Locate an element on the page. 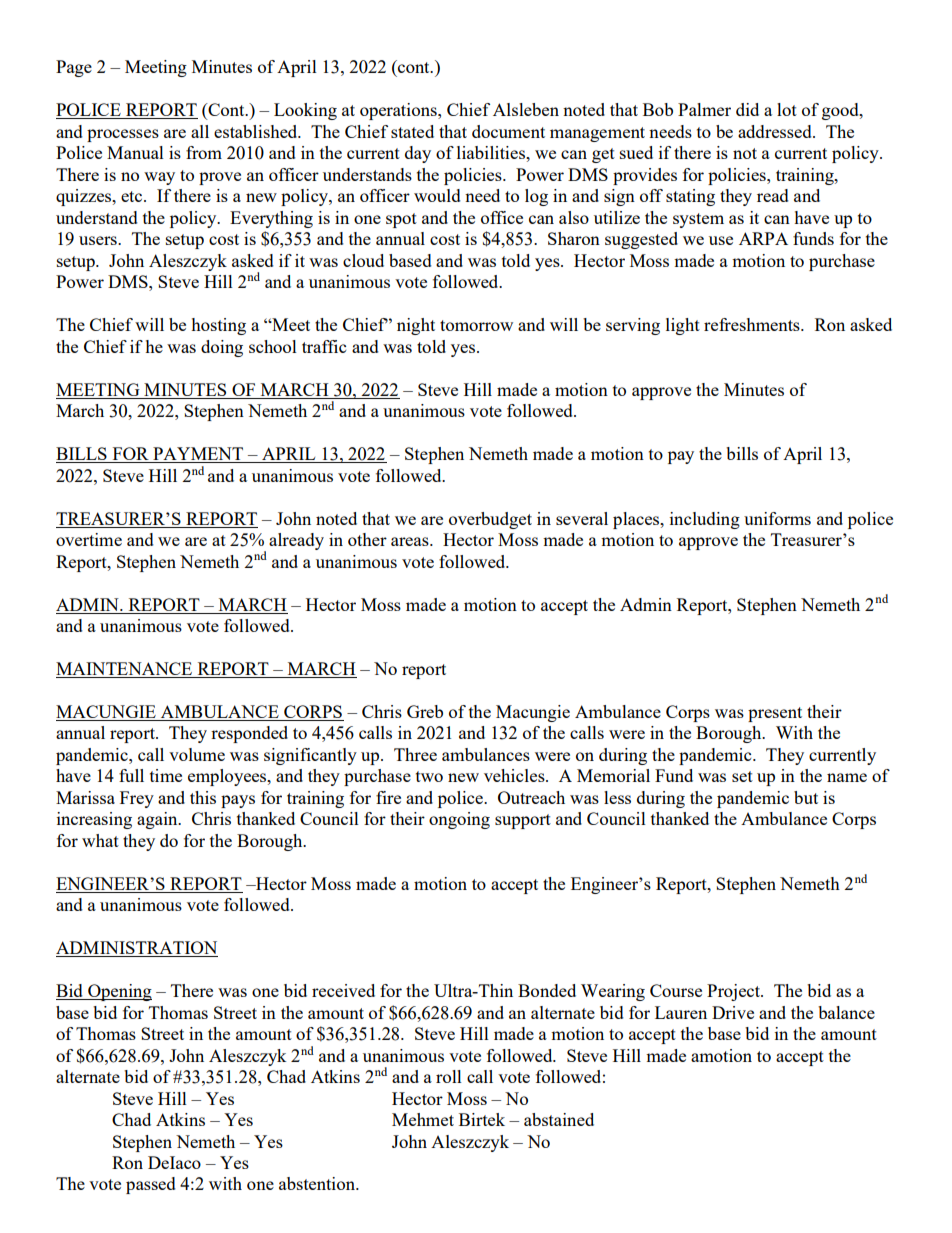 The height and width of the image is (1233, 952). did is located at coordinates (747, 109).
